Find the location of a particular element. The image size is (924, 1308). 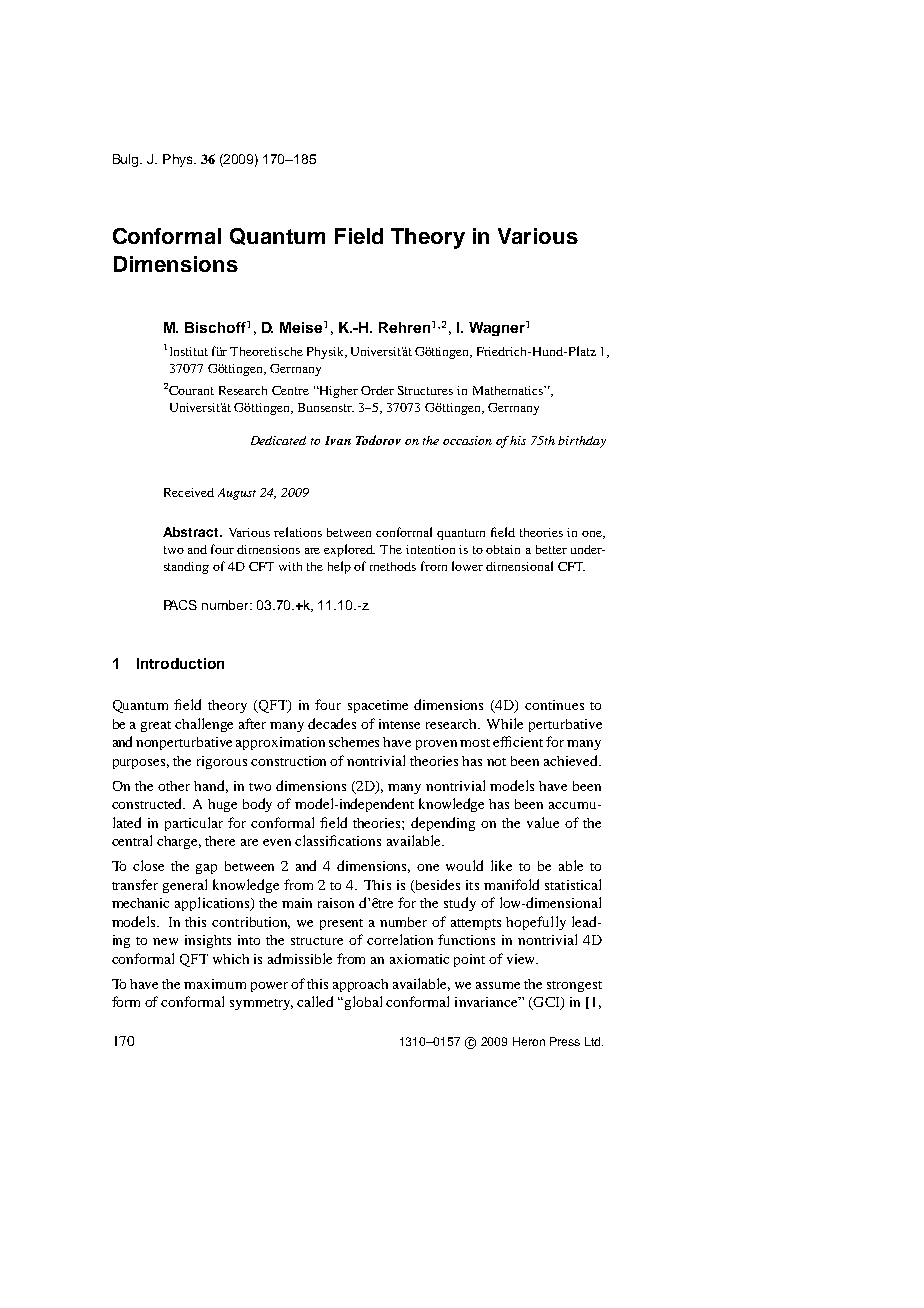

Dedicated is located at coordinates (278, 440).
